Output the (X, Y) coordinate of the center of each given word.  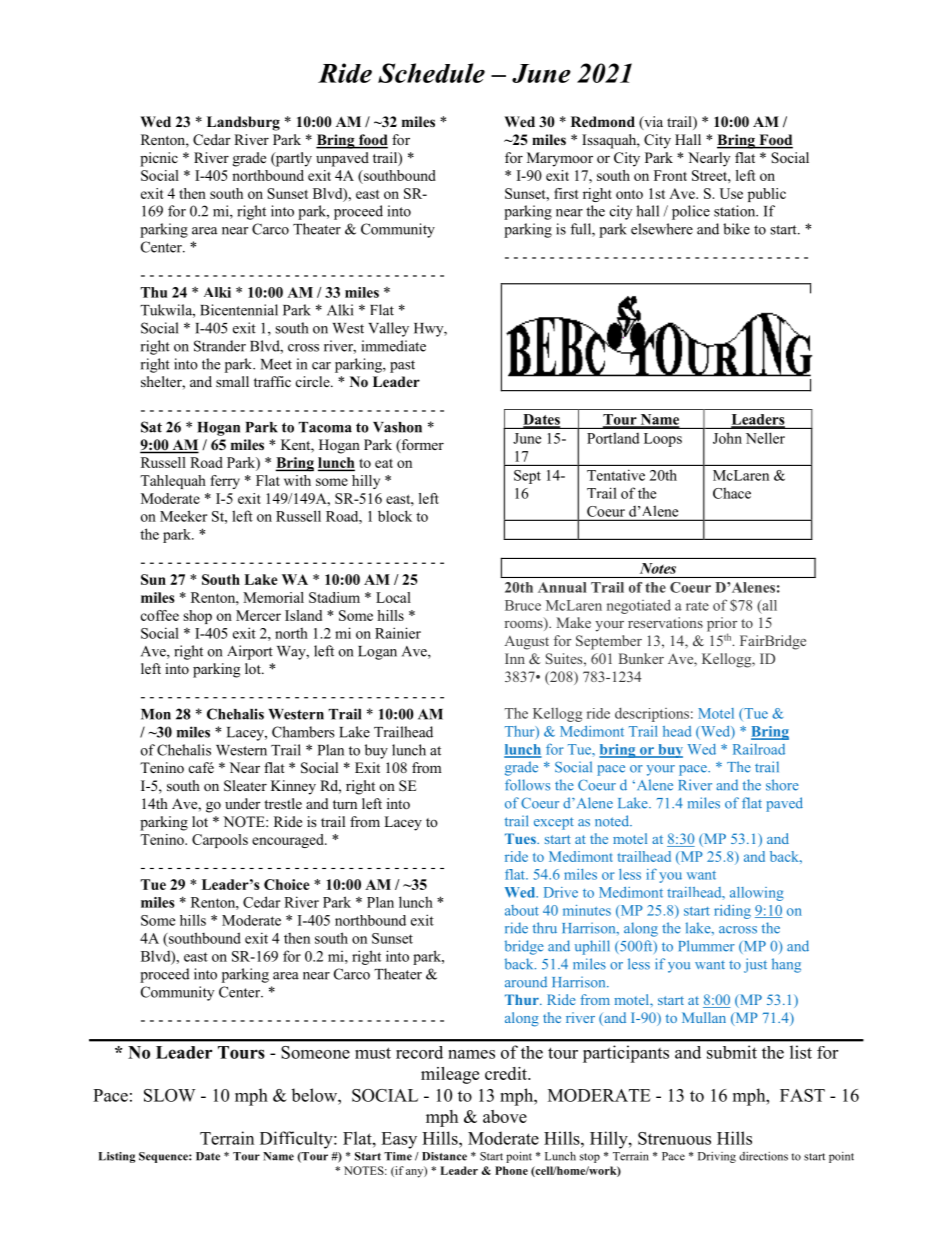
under (243, 803)
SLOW (170, 1095)
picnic (159, 159)
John (727, 438)
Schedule (431, 73)
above (505, 1116)
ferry (225, 482)
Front (670, 175)
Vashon (397, 427)
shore (782, 785)
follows (527, 785)
